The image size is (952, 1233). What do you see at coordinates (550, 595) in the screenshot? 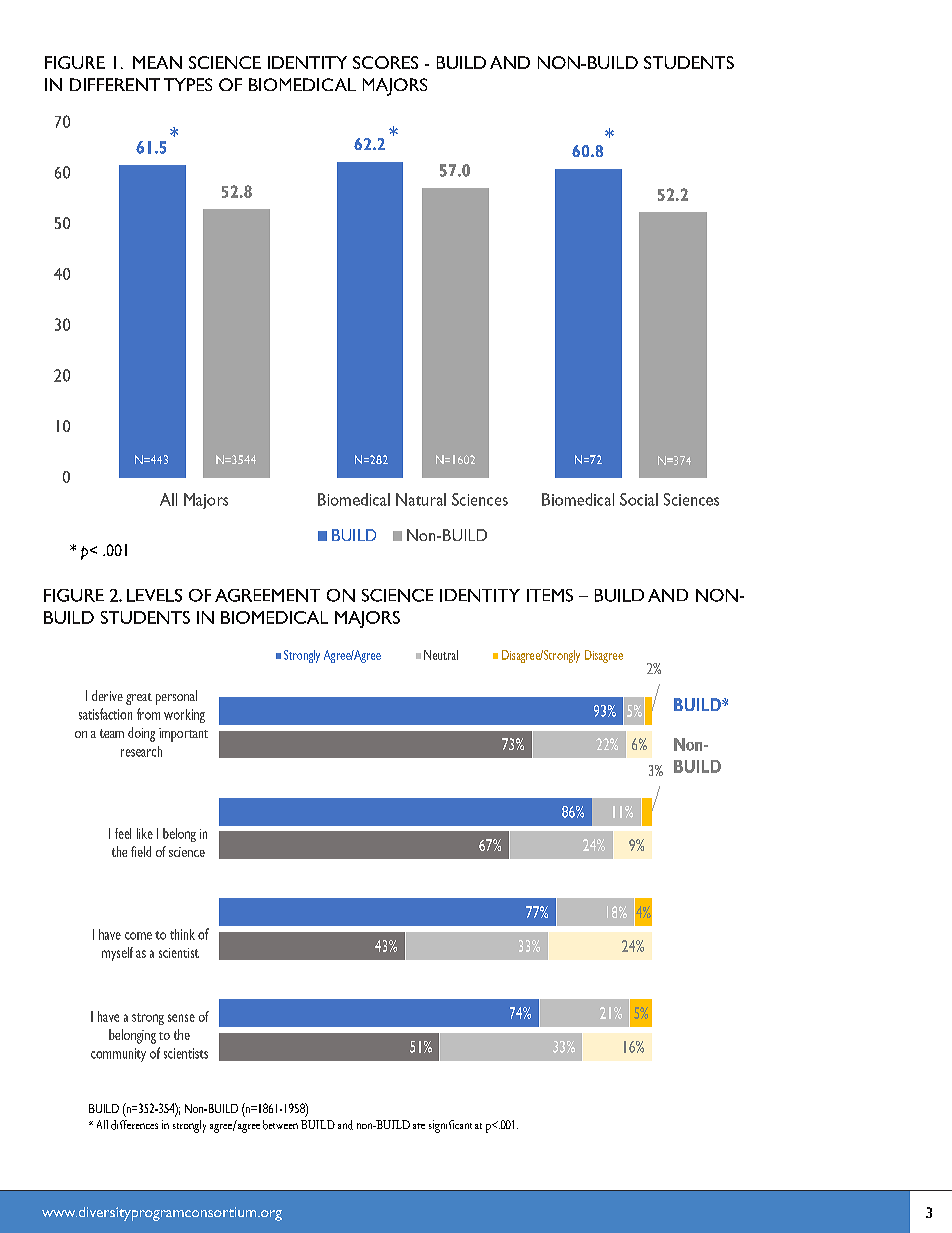
I see `ITEMS` at bounding box center [550, 595].
